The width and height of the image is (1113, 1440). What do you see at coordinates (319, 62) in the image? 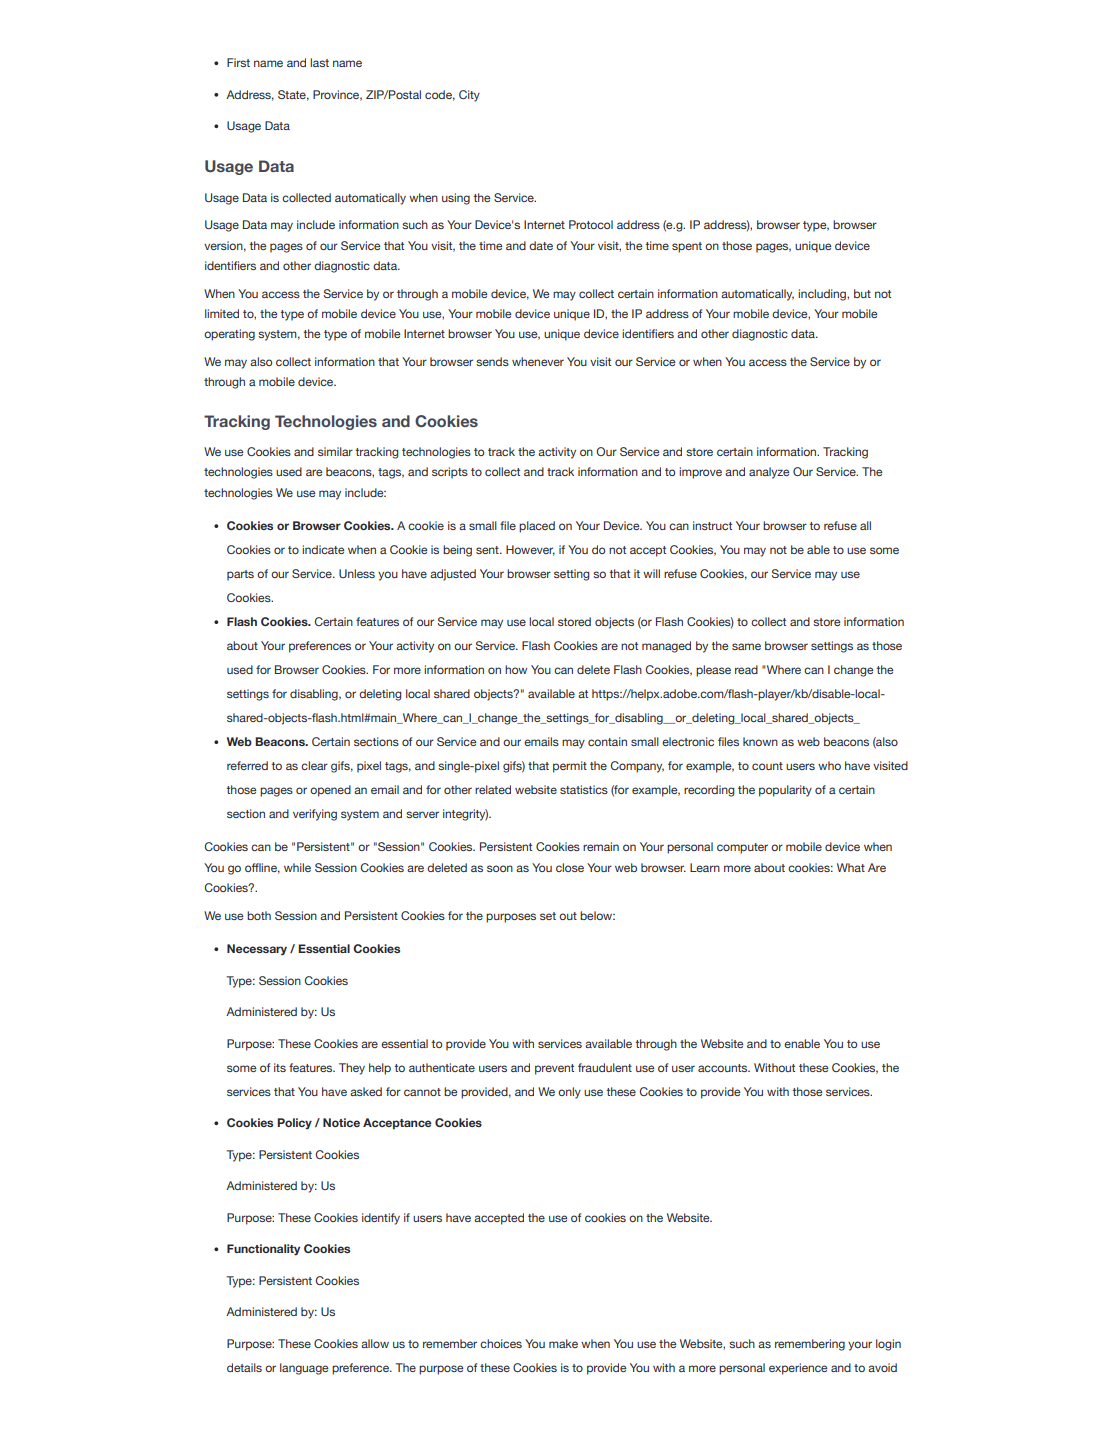
I see `last` at bounding box center [319, 62].
